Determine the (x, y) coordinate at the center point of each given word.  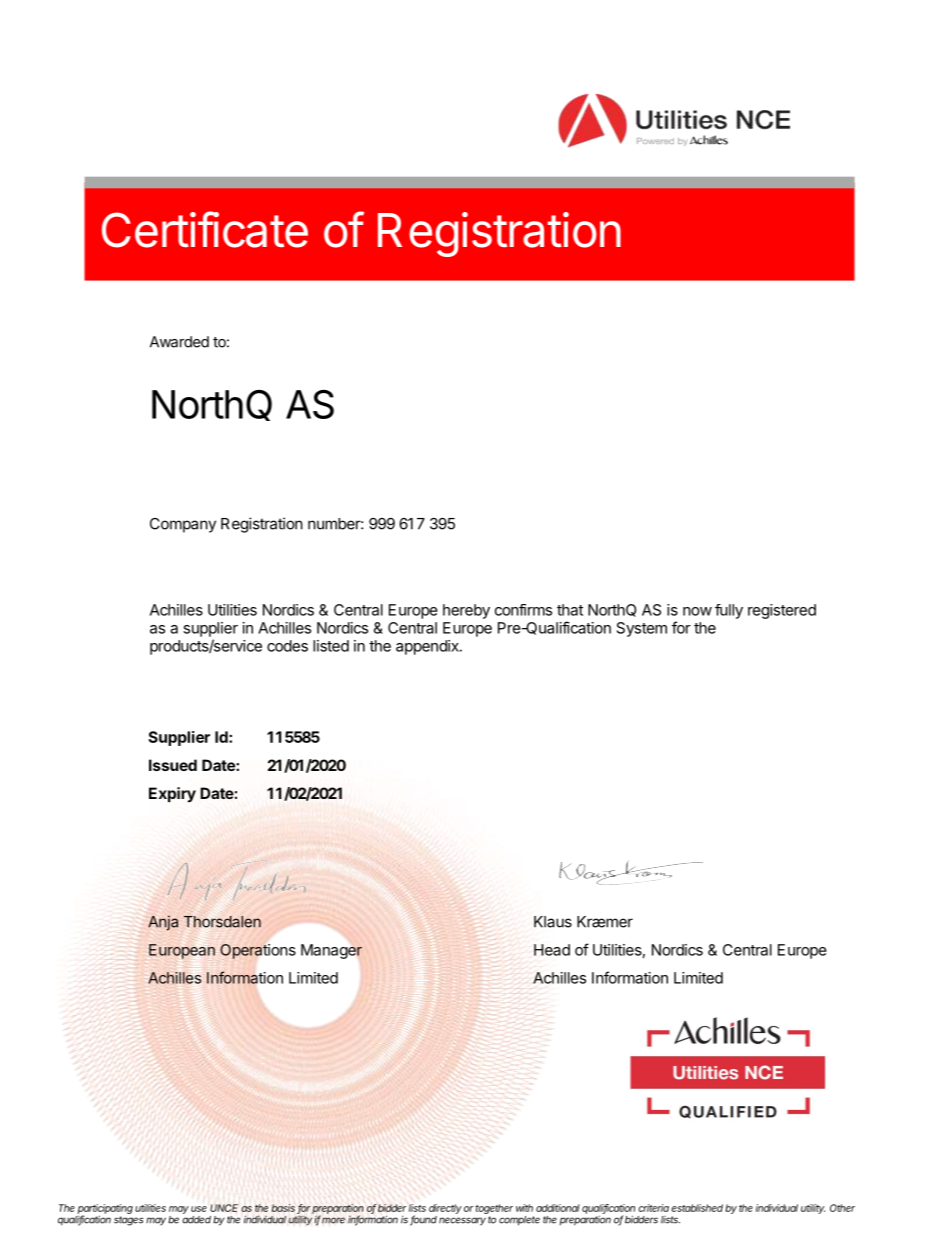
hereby (466, 611)
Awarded (179, 342)
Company (183, 525)
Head (552, 950)
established (697, 1208)
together (494, 1209)
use (199, 1209)
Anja (163, 923)
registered (782, 611)
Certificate (205, 229)
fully (729, 611)
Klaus (553, 922)
